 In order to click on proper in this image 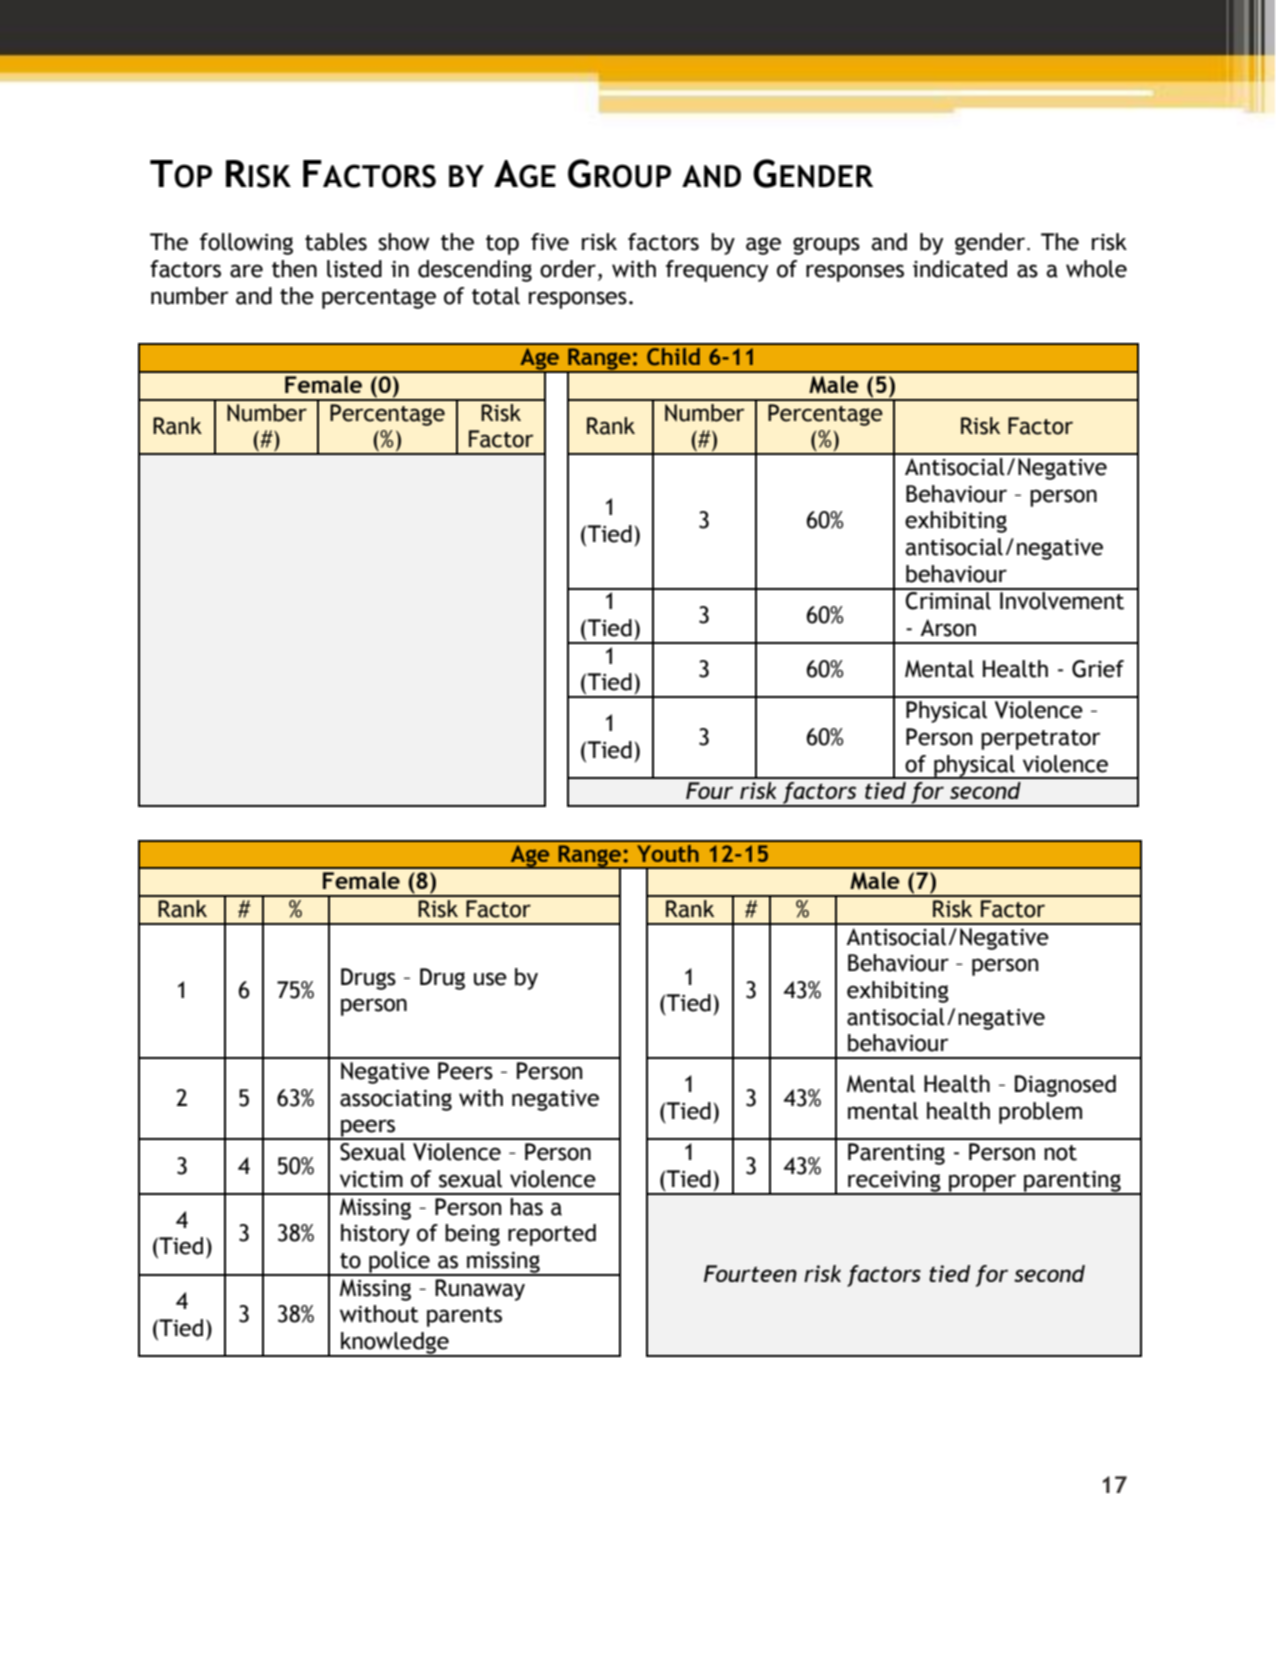, I will do `click(983, 1184)`.
